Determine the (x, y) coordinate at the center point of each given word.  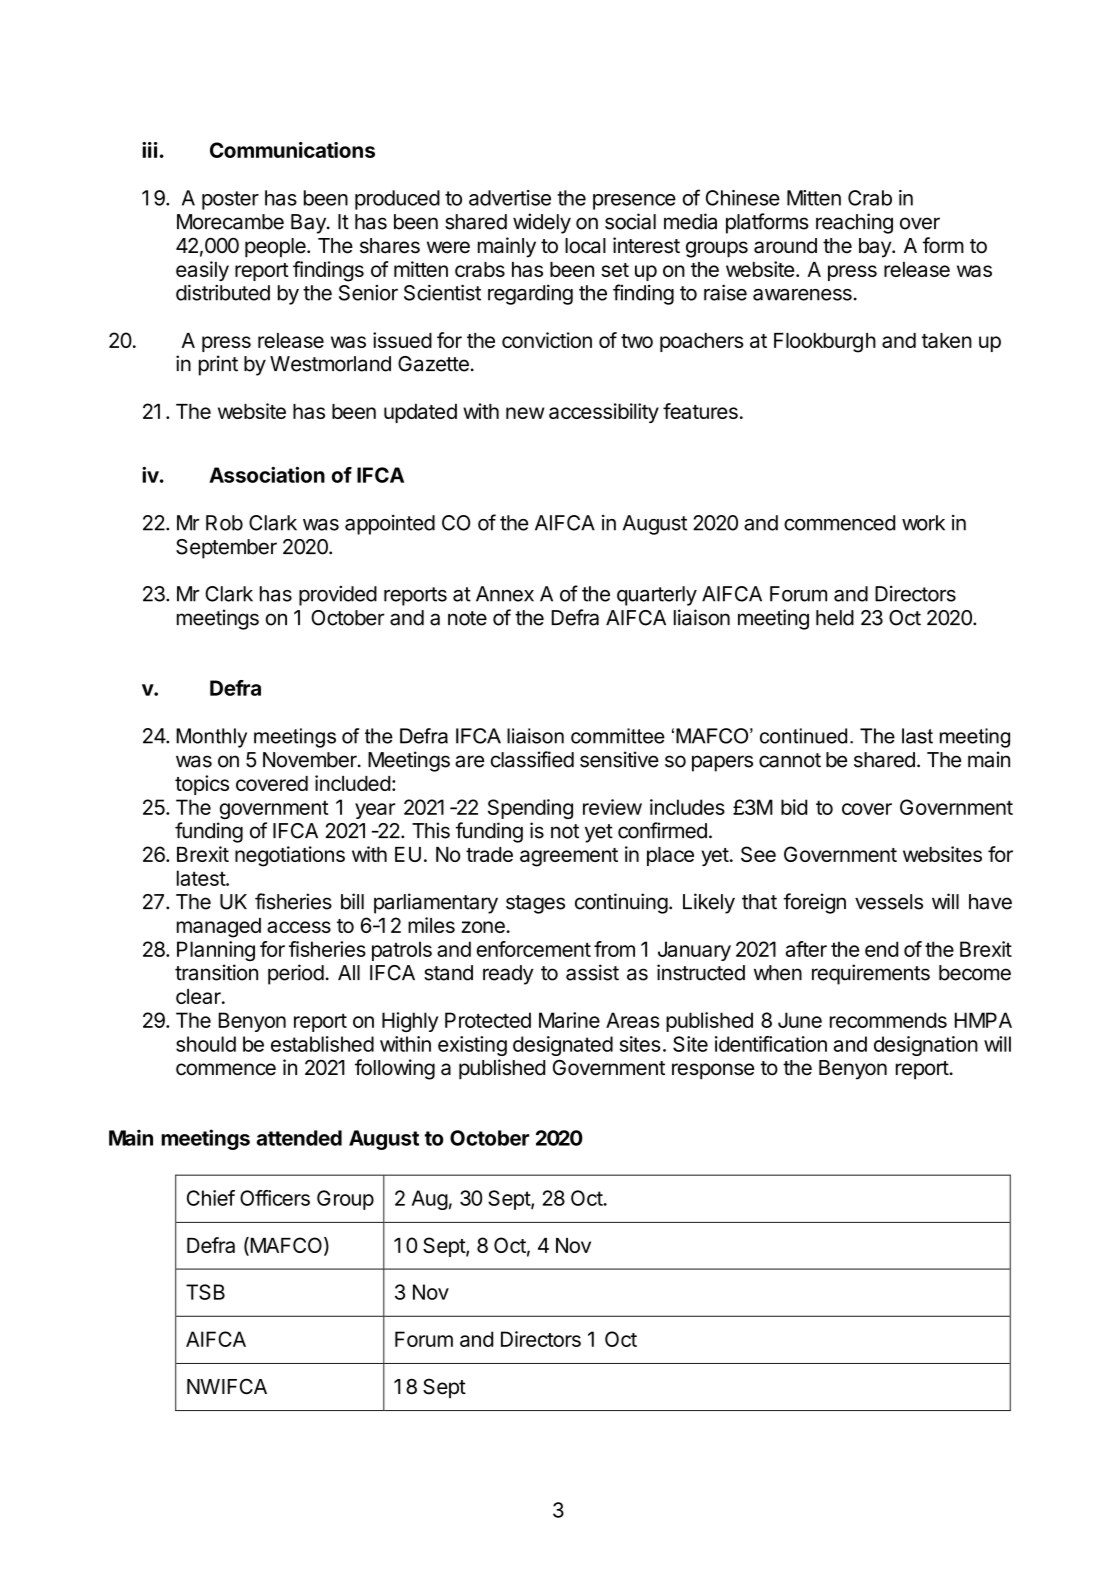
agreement (569, 857)
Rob (224, 523)
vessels (889, 902)
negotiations (290, 856)
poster (230, 200)
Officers (275, 1198)
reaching (854, 223)
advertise (510, 198)
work (923, 523)
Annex (505, 594)
